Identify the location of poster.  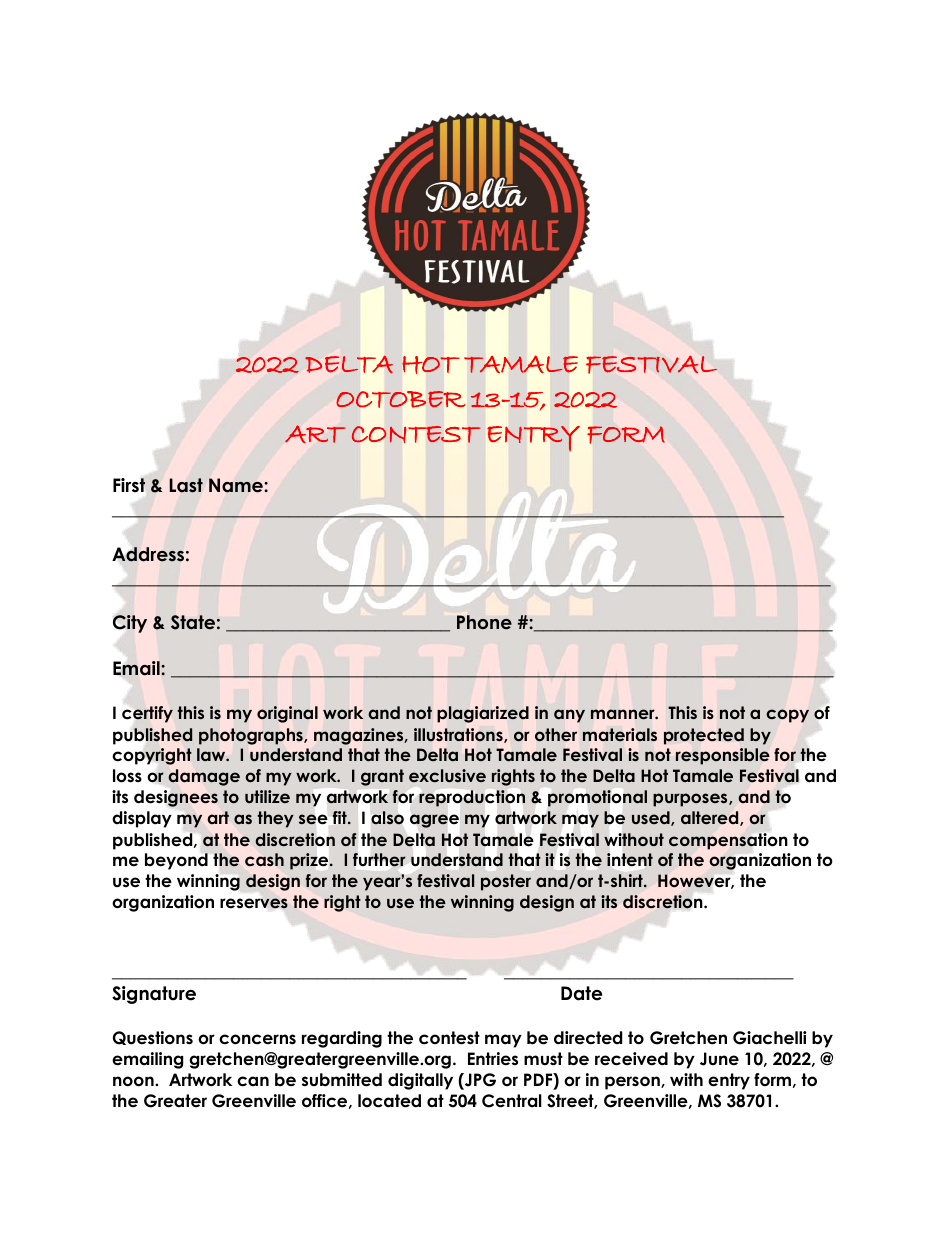
(506, 882).
